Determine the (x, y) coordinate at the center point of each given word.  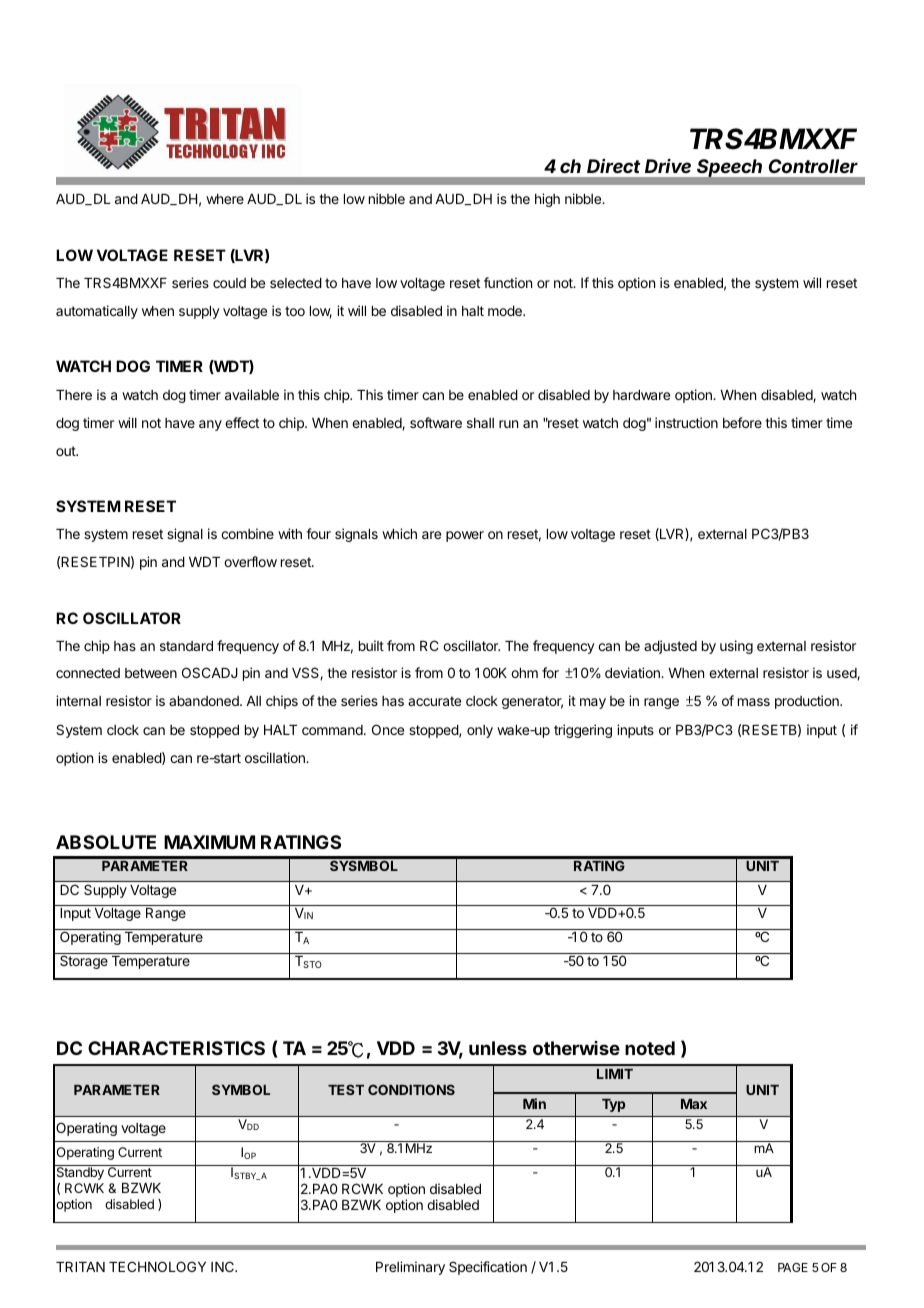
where (225, 199)
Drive (668, 166)
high (547, 200)
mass (754, 702)
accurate (434, 701)
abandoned (205, 701)
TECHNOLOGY (157, 1266)
